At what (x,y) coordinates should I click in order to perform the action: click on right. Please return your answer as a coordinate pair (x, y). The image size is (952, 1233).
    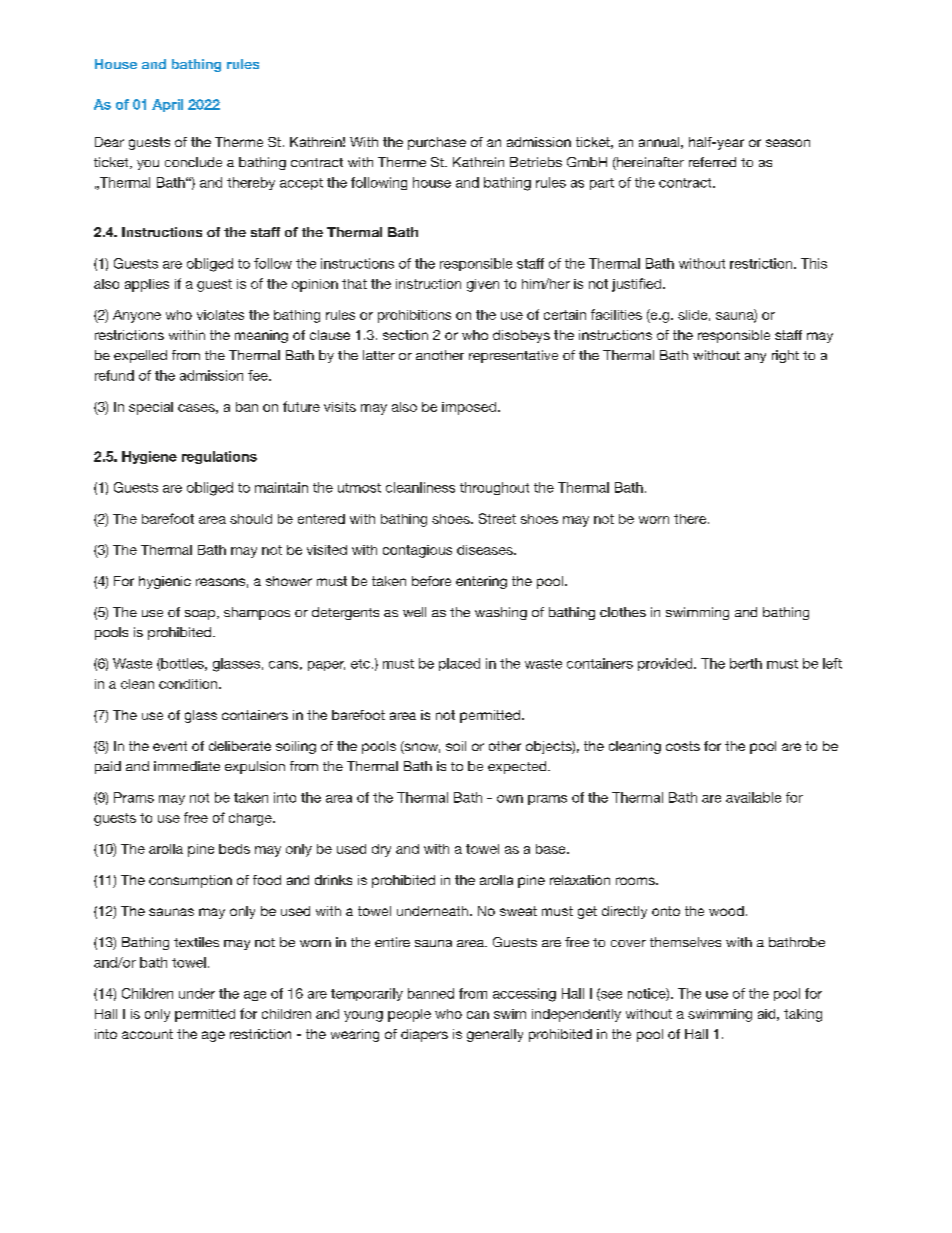
    Looking at the image, I should click on (785, 356).
